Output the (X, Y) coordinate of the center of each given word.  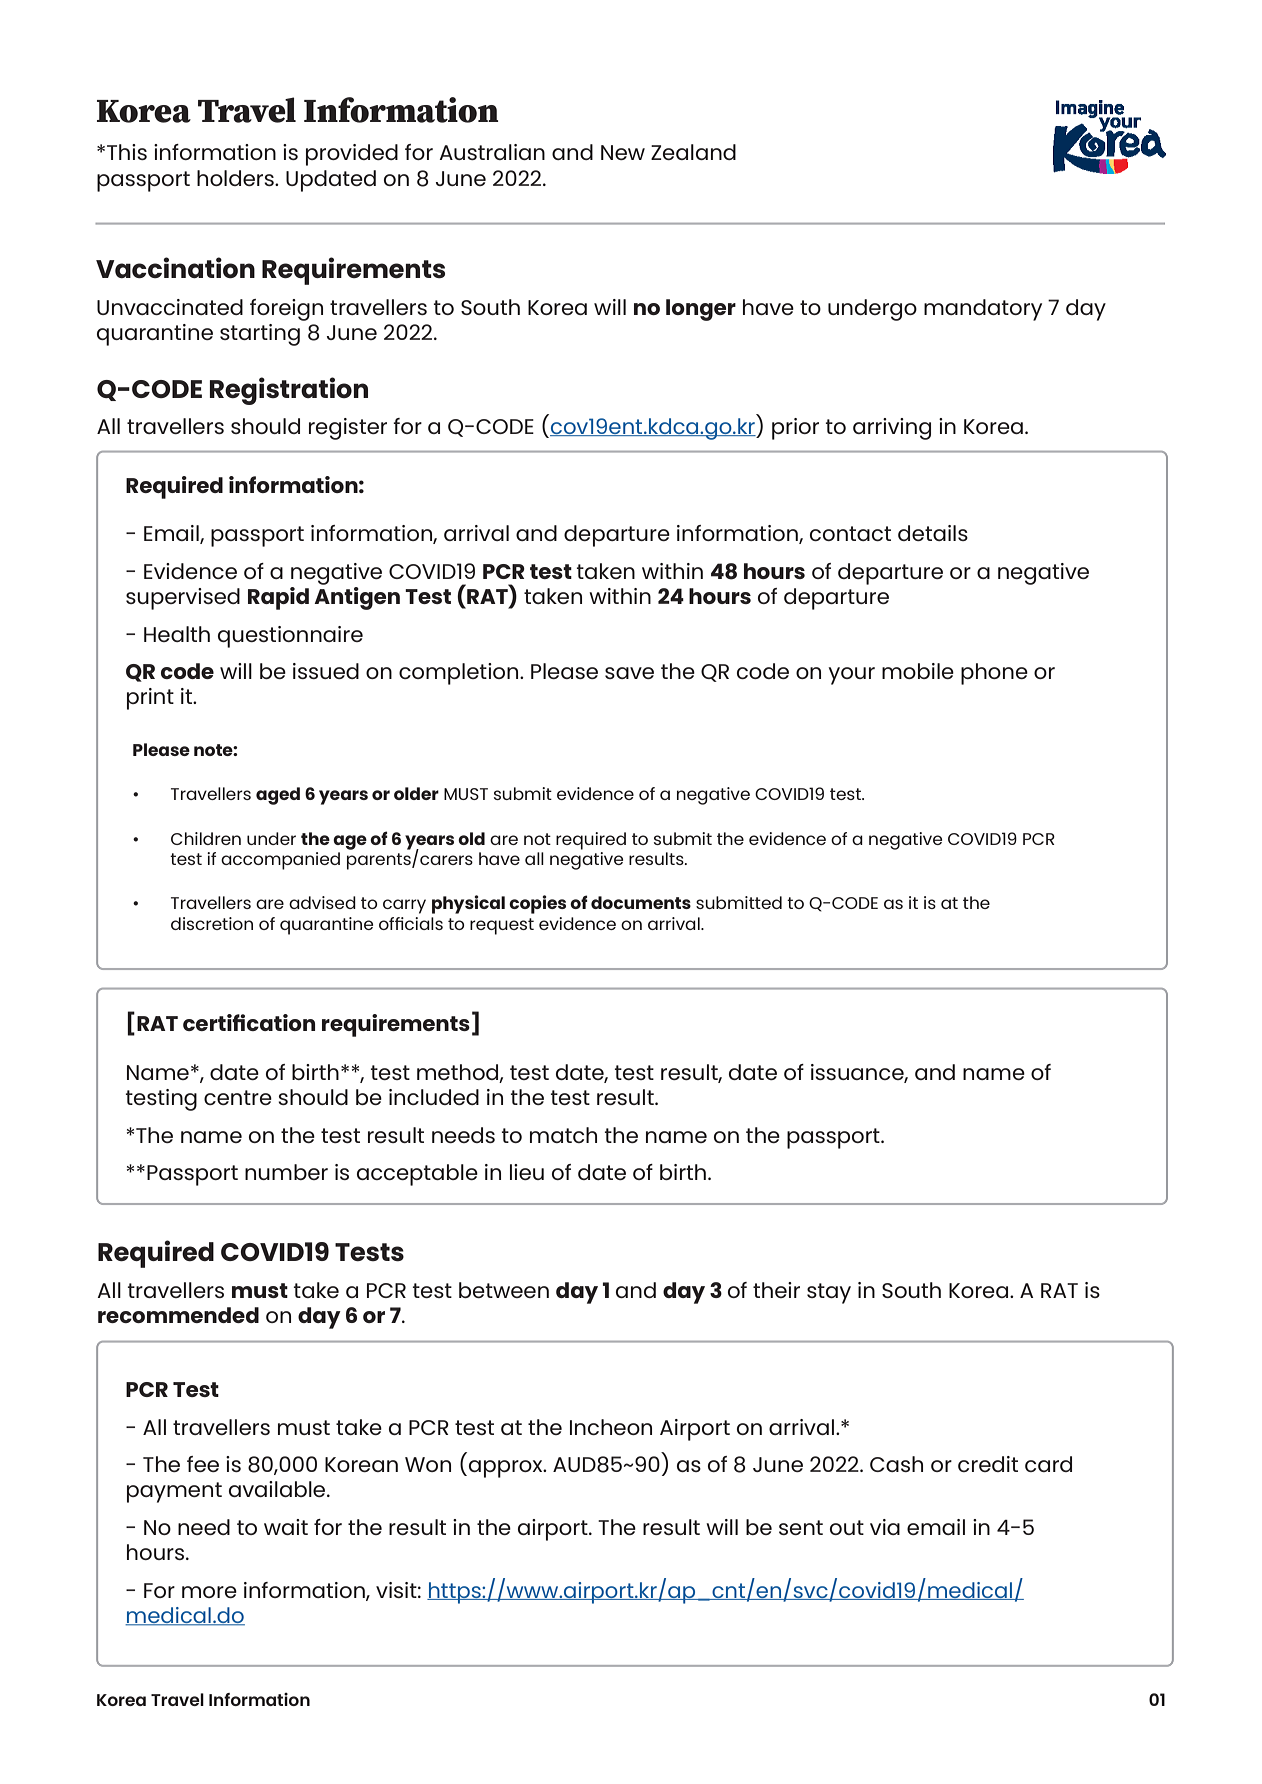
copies (537, 904)
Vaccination (175, 267)
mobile (918, 671)
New (623, 152)
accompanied (280, 861)
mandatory (983, 310)
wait (286, 1527)
